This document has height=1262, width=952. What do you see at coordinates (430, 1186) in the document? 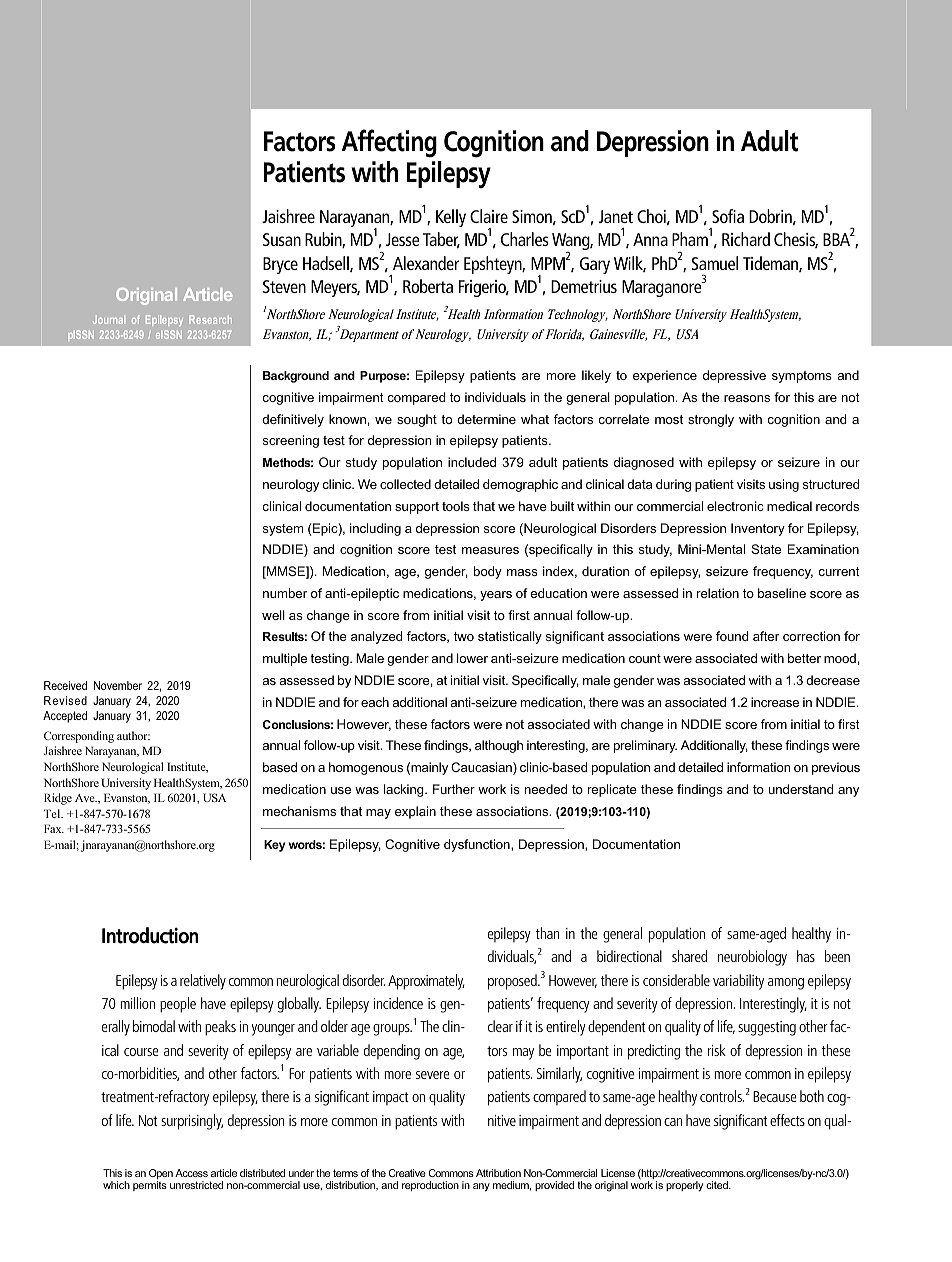
I see `reproduction` at bounding box center [430, 1186].
